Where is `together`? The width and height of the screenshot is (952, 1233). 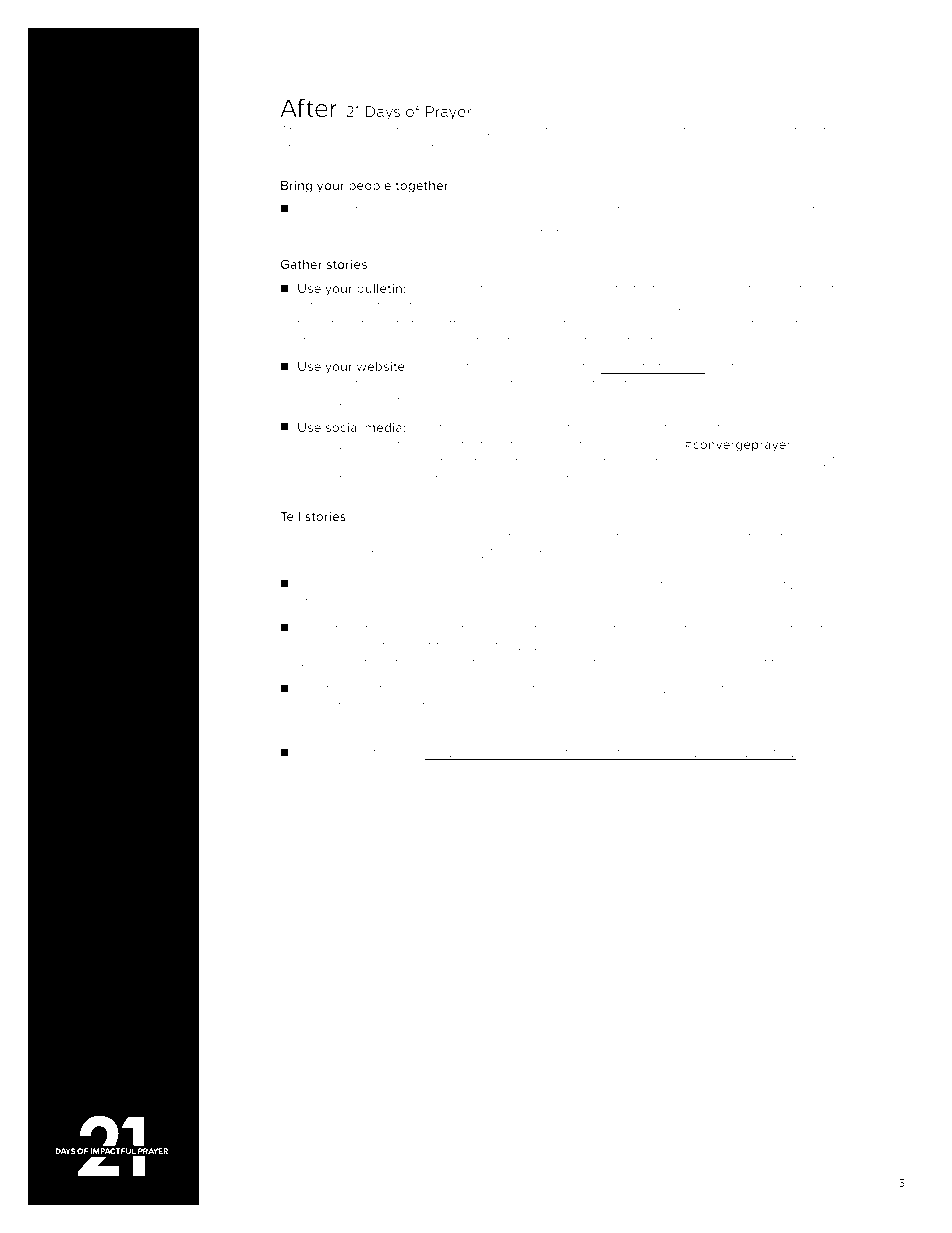 together is located at coordinates (422, 186).
